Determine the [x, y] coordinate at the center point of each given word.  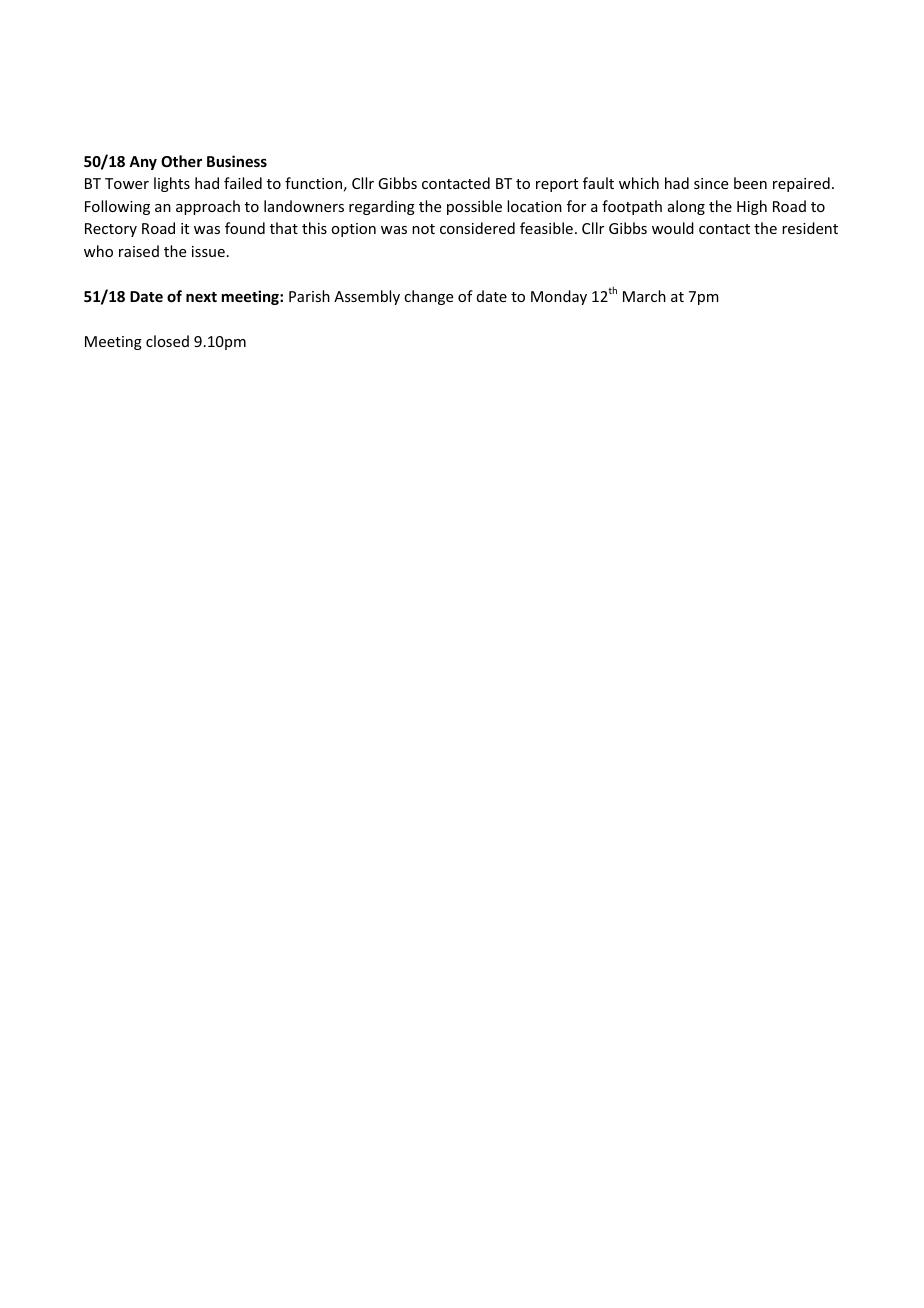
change [428, 297]
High [752, 207]
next [201, 297]
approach [208, 207]
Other [181, 161]
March [644, 296]
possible [474, 207]
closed [167, 341]
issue [208, 251]
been [750, 183]
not [423, 229]
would [673, 228]
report [557, 185]
